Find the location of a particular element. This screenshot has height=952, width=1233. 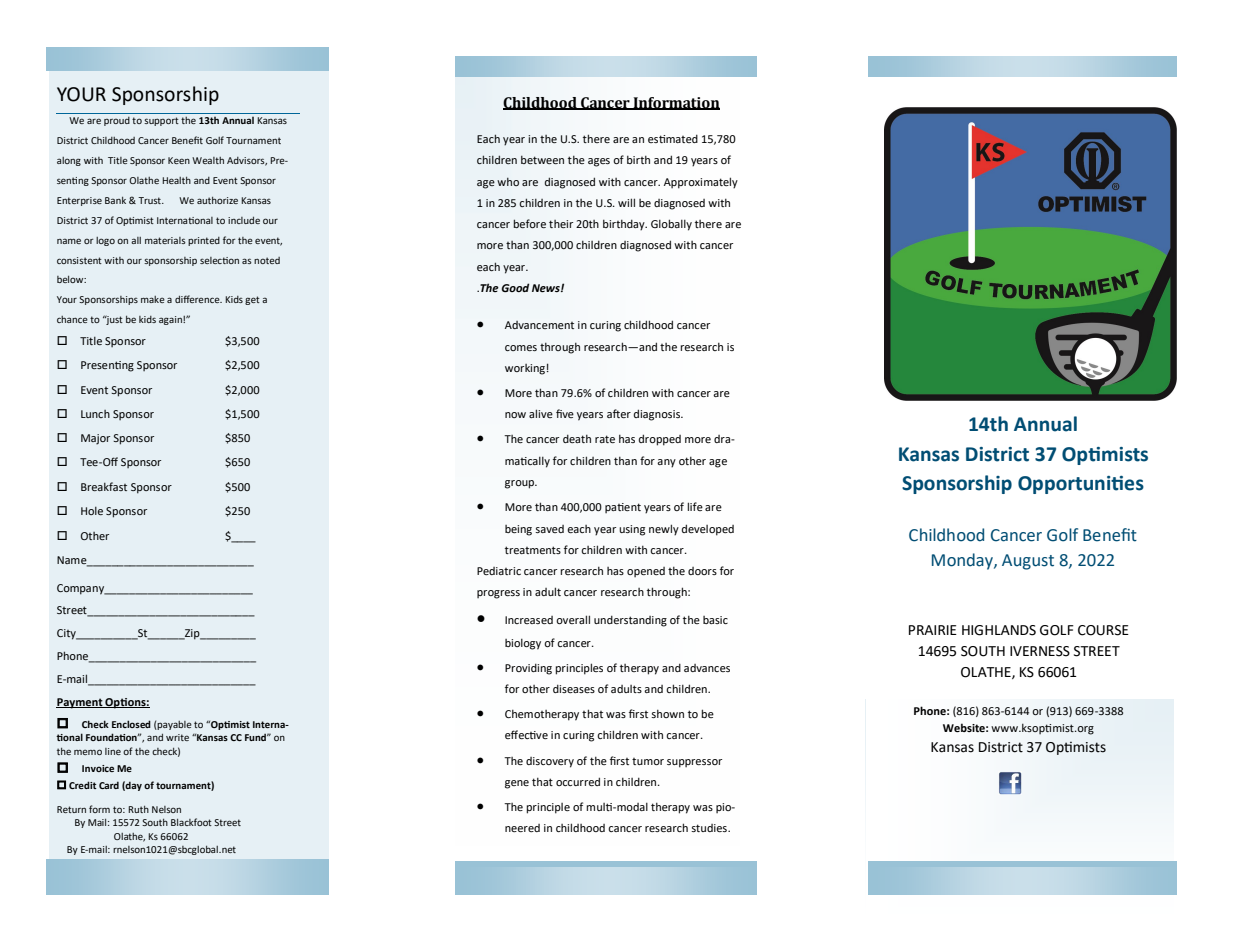

Opportunities is located at coordinates (1081, 485).
